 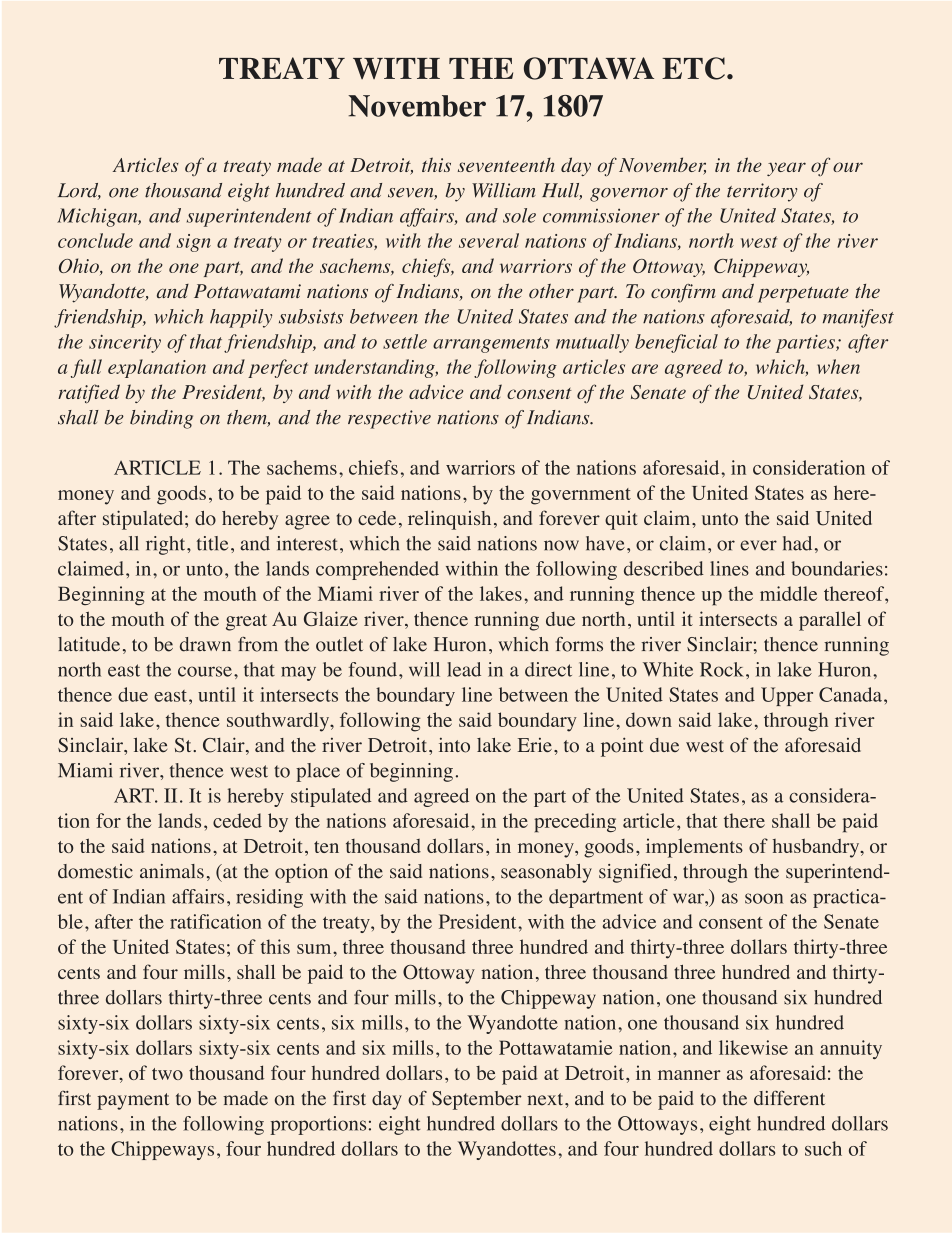 What do you see at coordinates (133, 1101) in the image?
I see `payment` at bounding box center [133, 1101].
